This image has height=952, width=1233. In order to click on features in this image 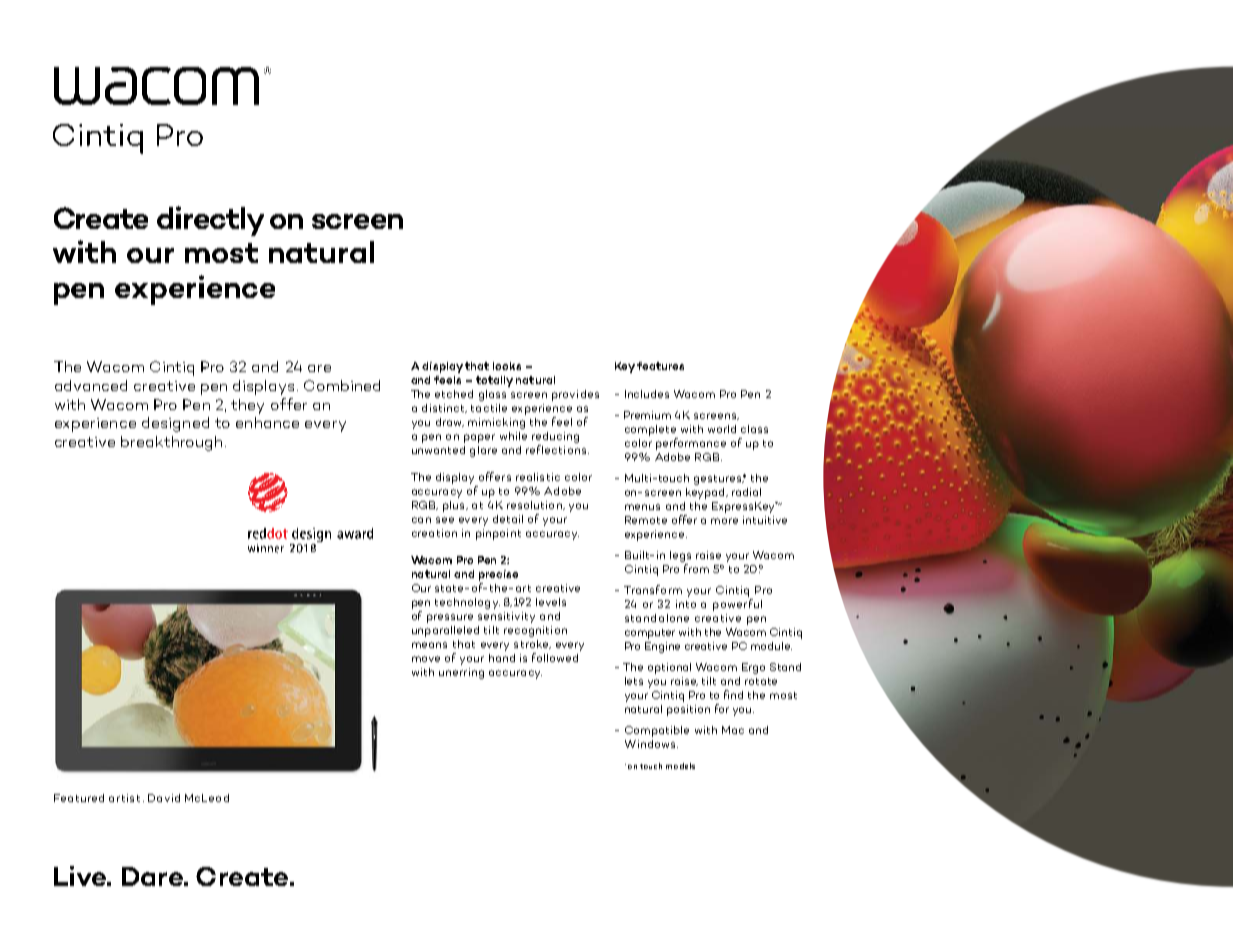, I will do `click(660, 366)`.
